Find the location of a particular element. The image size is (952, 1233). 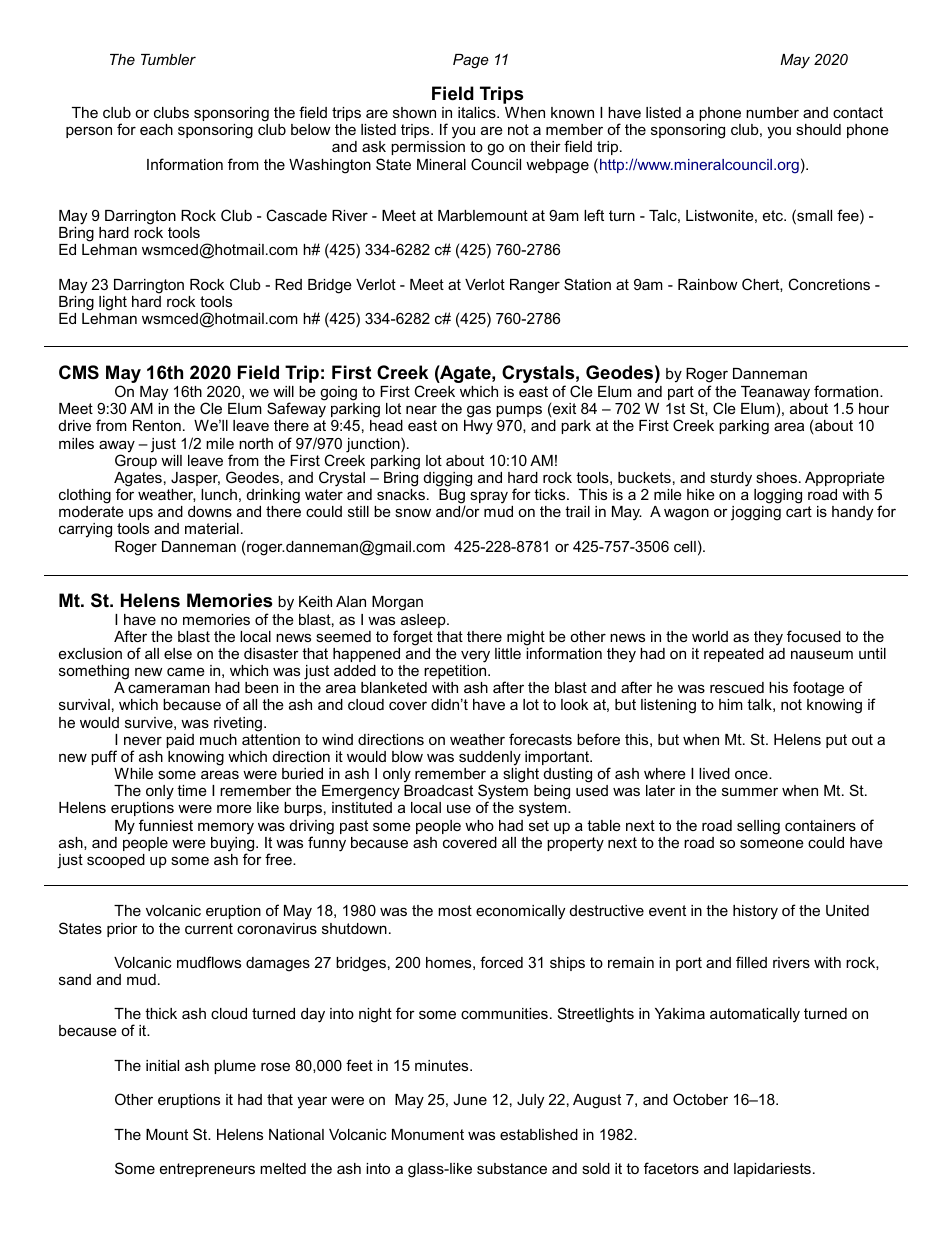

asleep is located at coordinates (424, 621).
